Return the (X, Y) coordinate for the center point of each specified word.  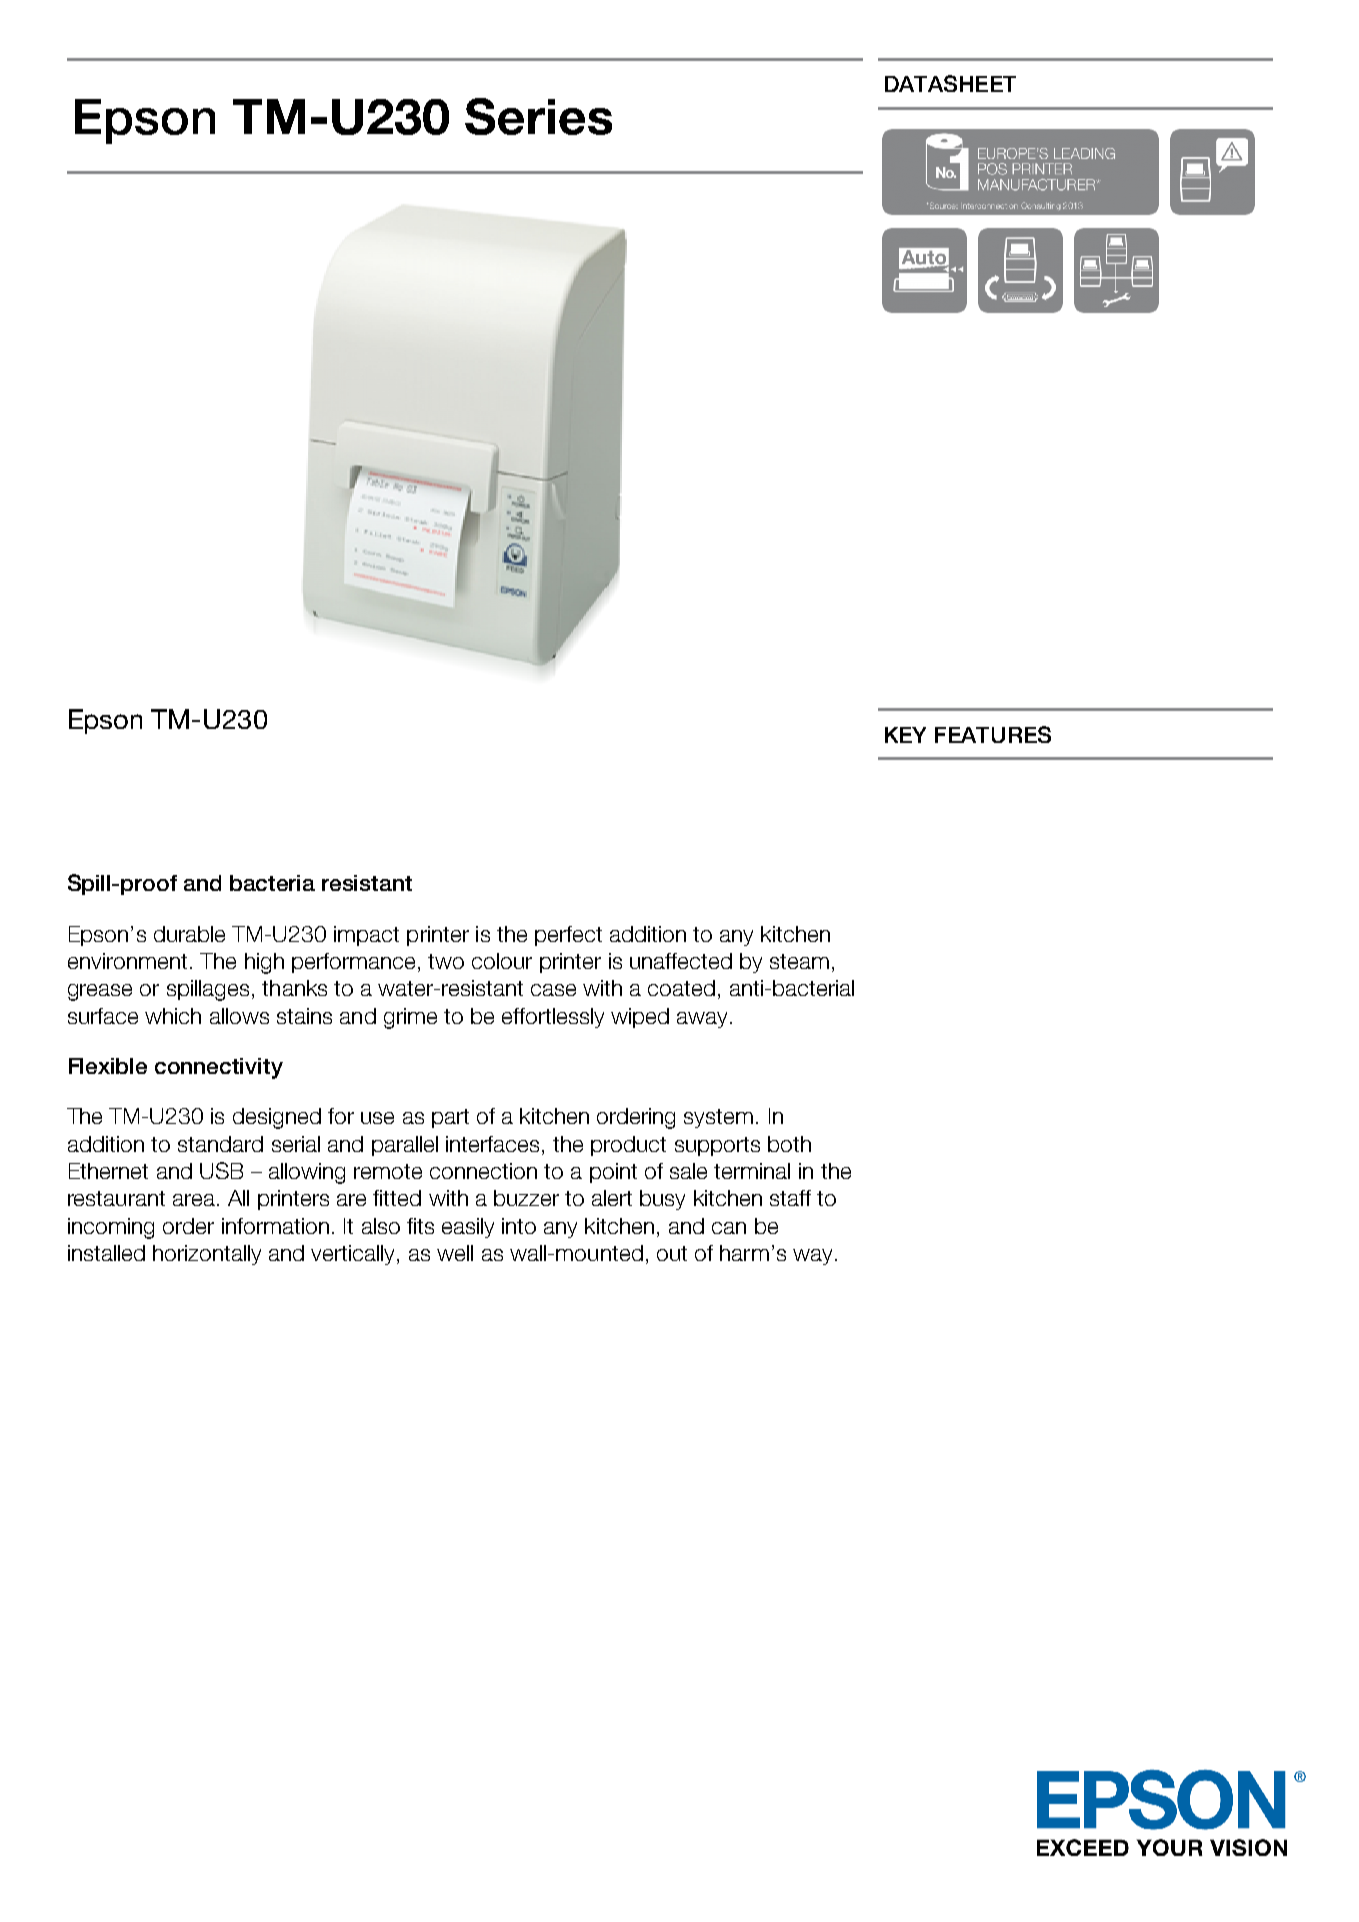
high (264, 963)
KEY (905, 735)
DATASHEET (950, 83)
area (194, 1200)
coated (681, 988)
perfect (568, 936)
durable (189, 934)
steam (799, 961)
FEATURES (993, 734)
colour (502, 961)
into (519, 1226)
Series (538, 116)
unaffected (681, 961)
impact (366, 936)
